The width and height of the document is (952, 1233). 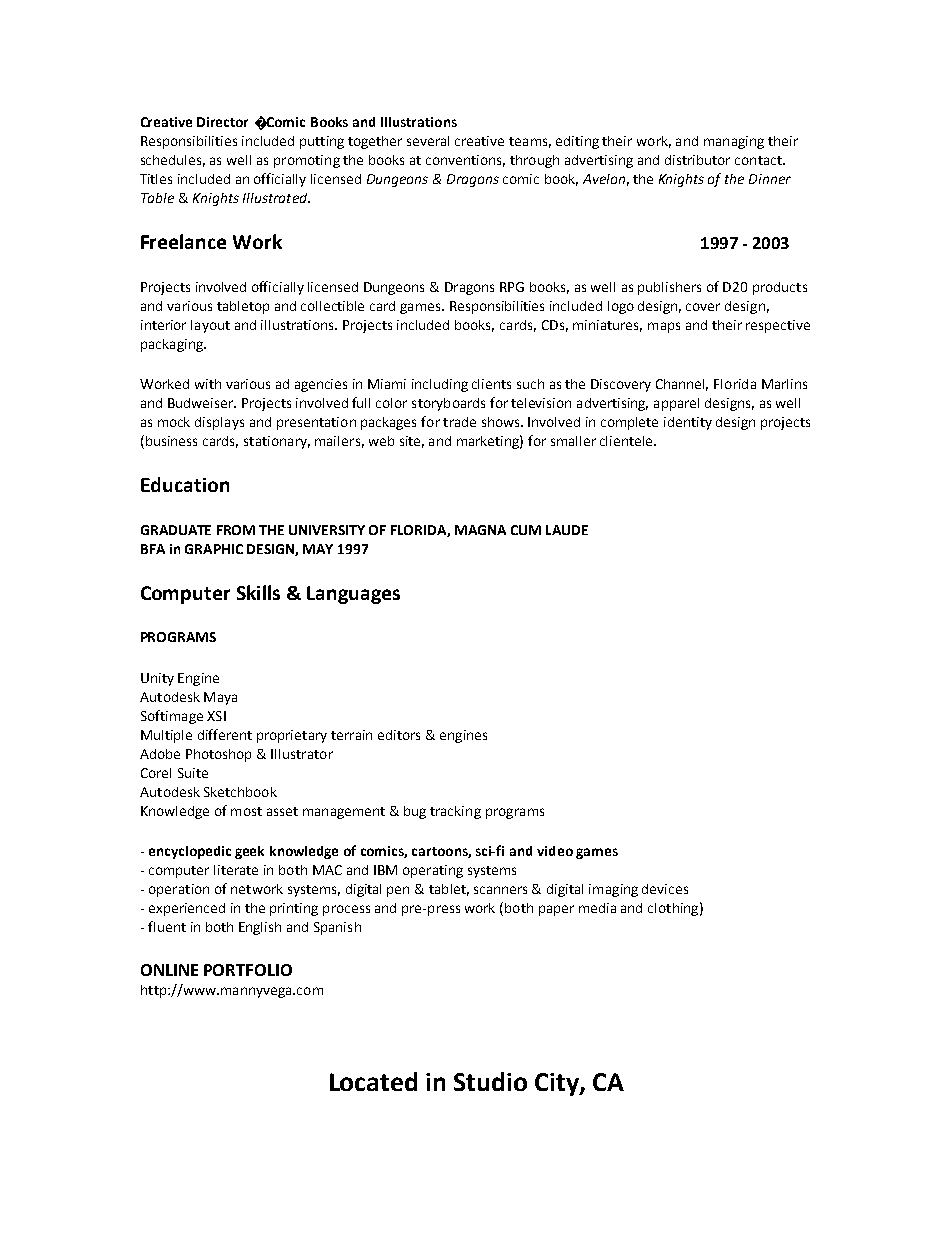 What do you see at coordinates (697, 160) in the document?
I see `distributor` at bounding box center [697, 160].
